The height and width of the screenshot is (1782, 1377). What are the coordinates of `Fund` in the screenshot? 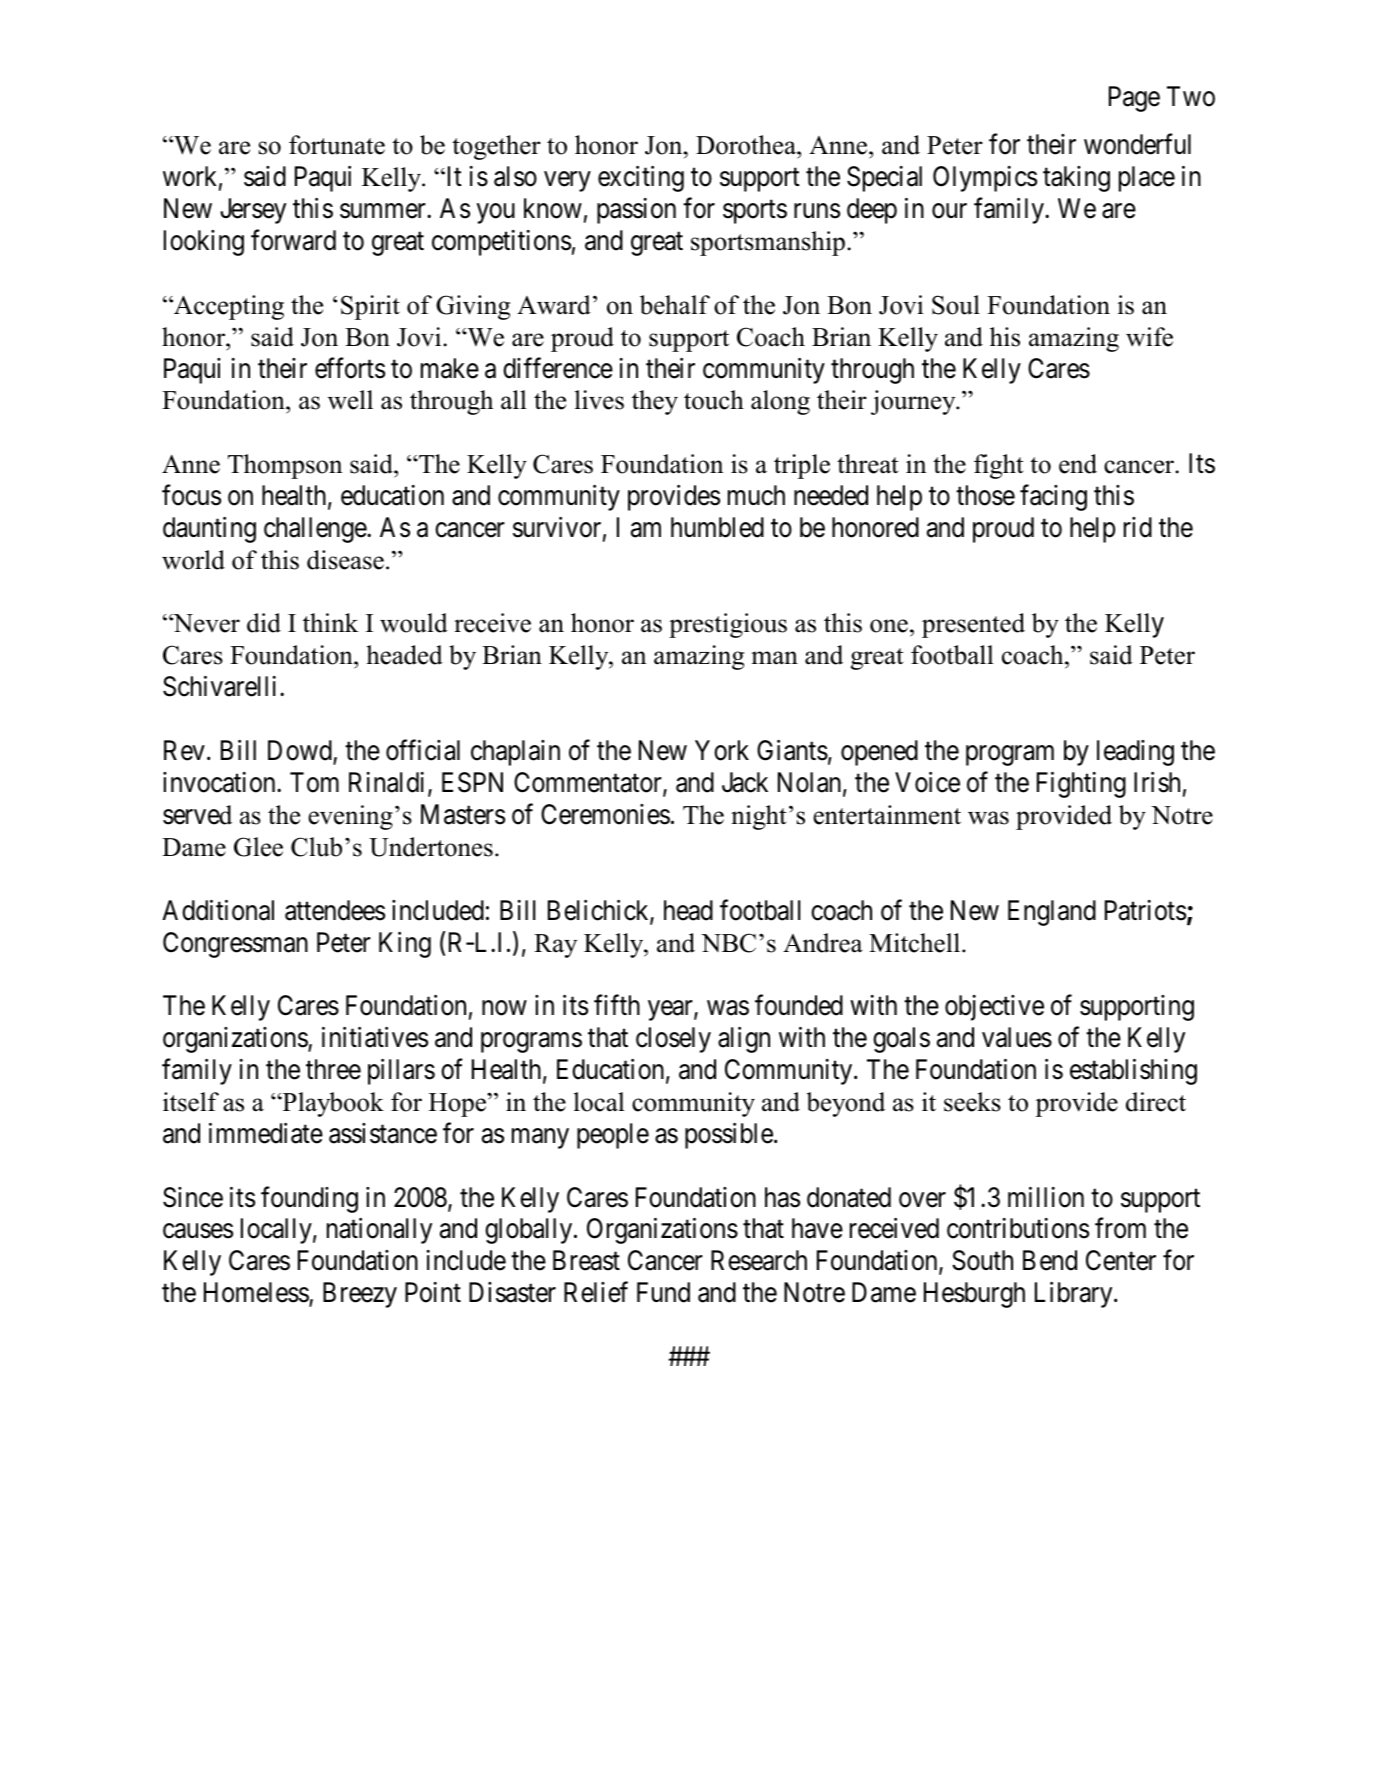 It's located at (663, 1292).
